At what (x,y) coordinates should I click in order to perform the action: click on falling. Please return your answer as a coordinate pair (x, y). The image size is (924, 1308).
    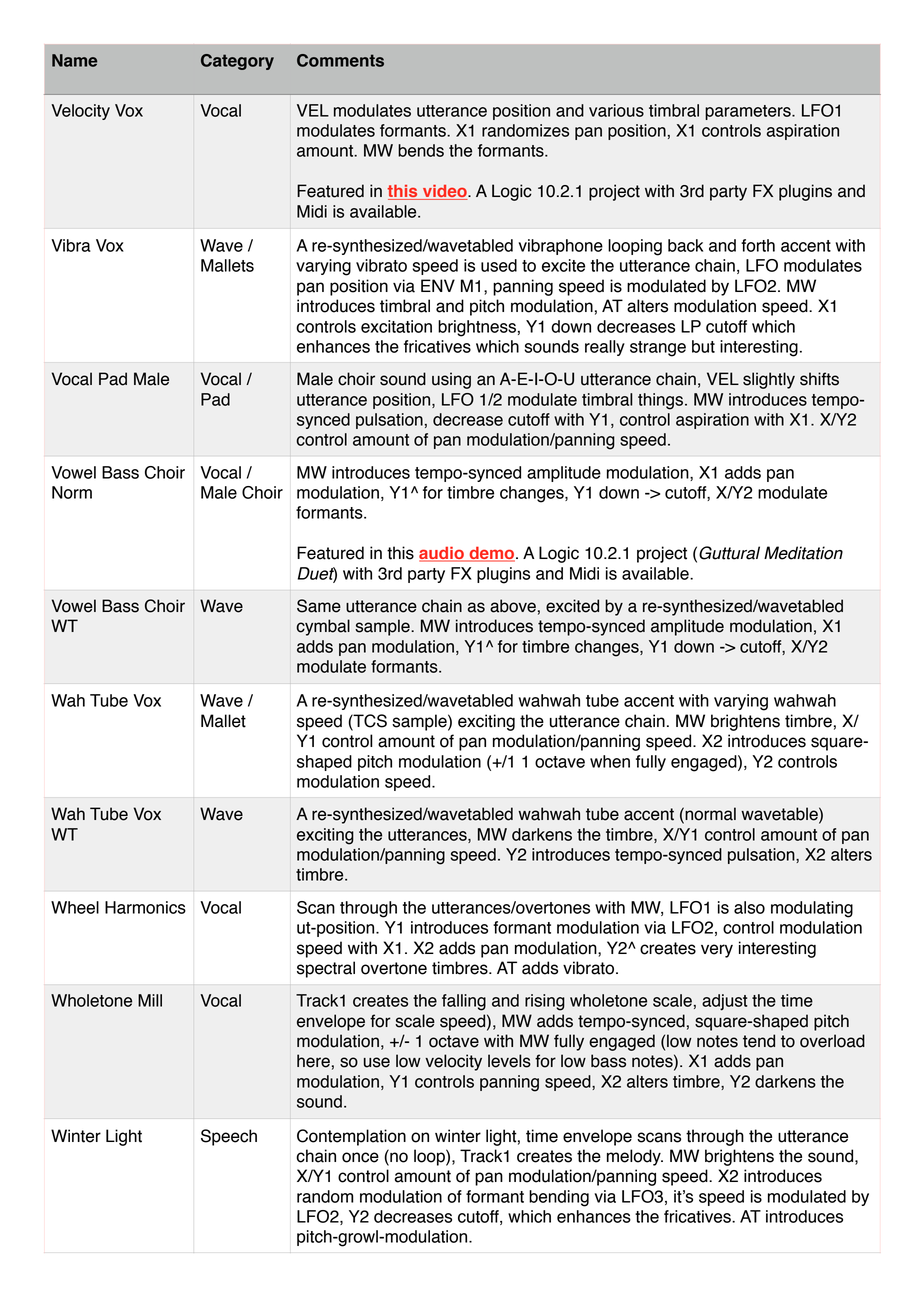
    Looking at the image, I should click on (464, 1002).
